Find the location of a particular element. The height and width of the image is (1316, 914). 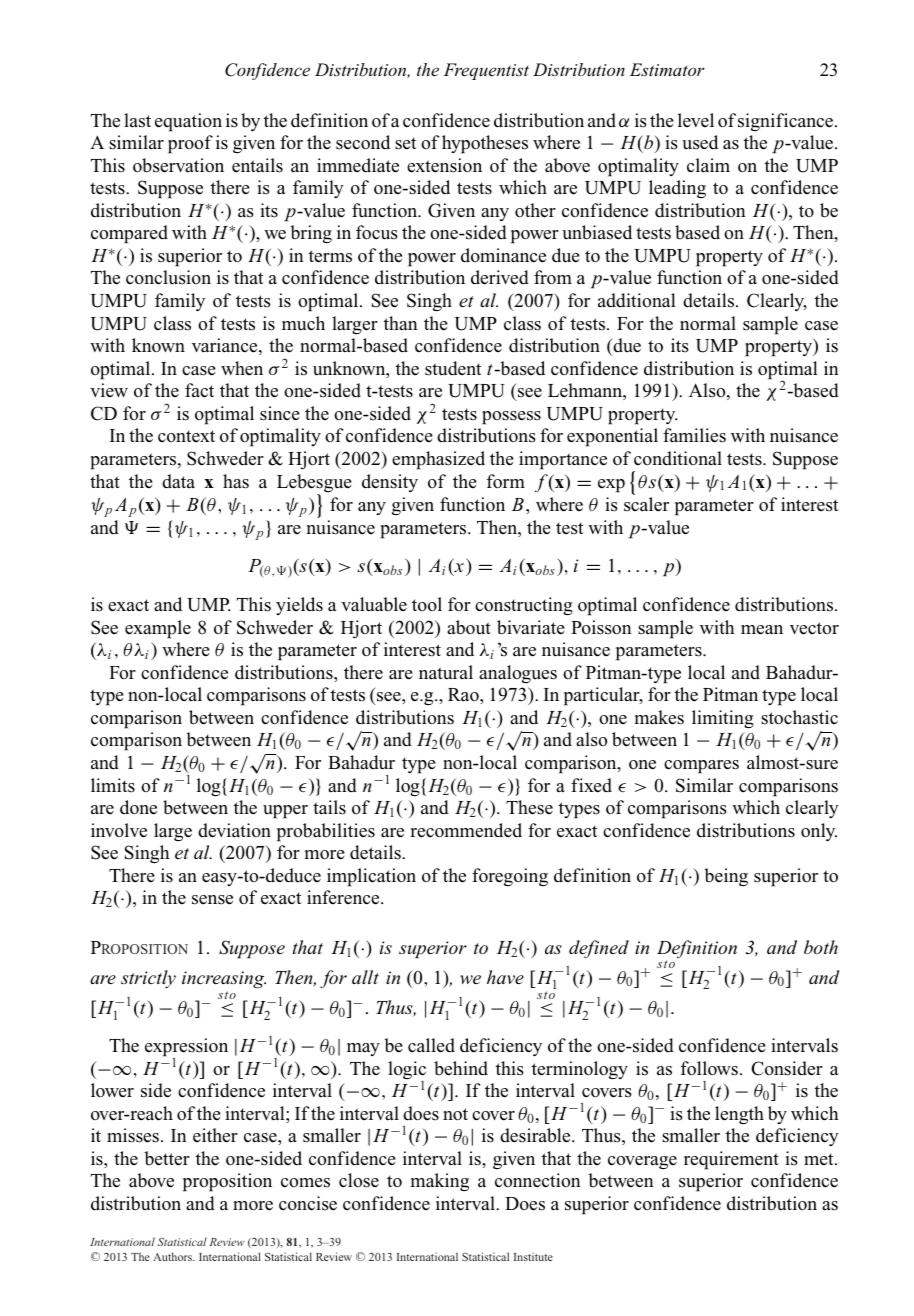

level is located at coordinates (696, 120).
